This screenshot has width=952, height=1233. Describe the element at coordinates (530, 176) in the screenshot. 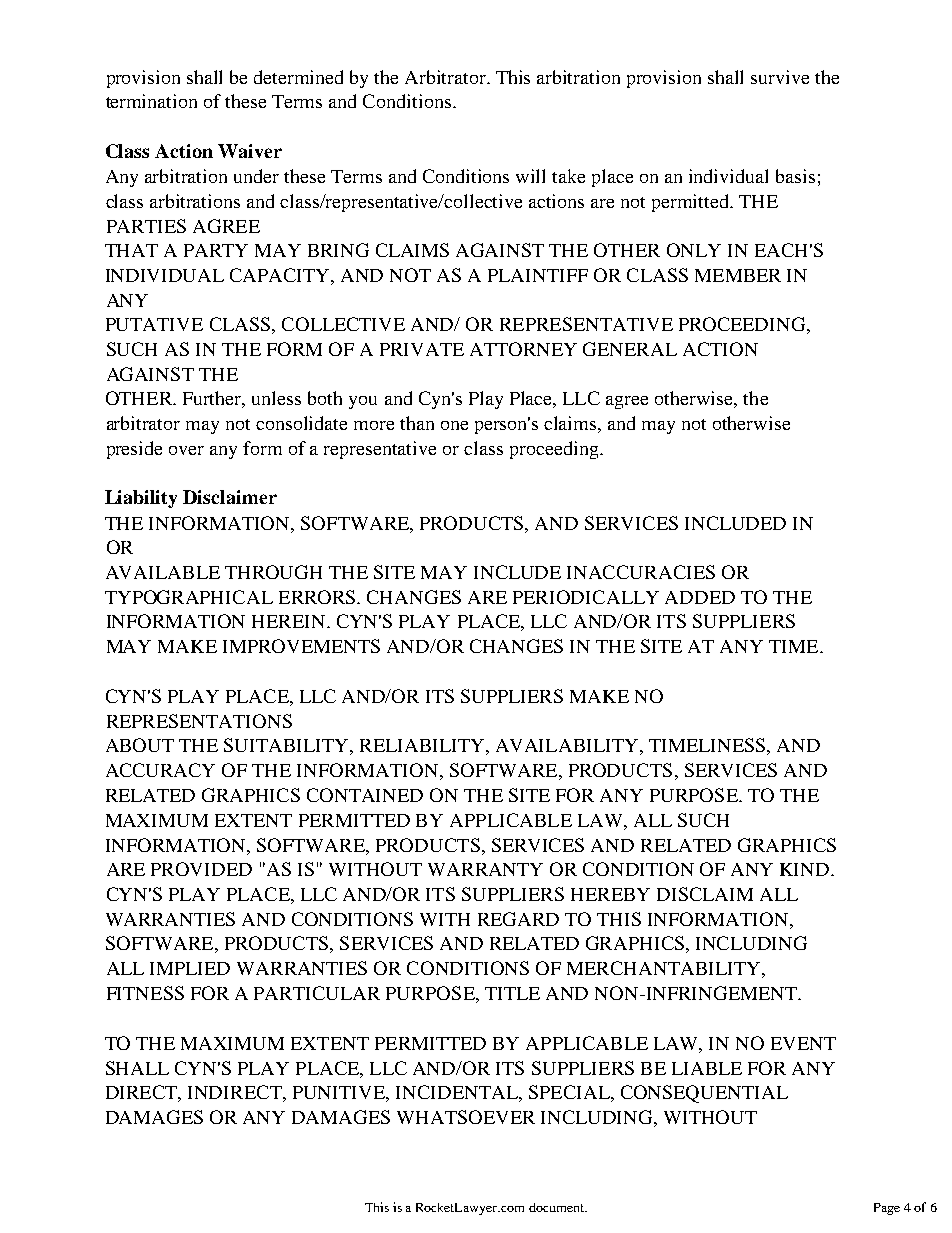

I see `will` at that location.
